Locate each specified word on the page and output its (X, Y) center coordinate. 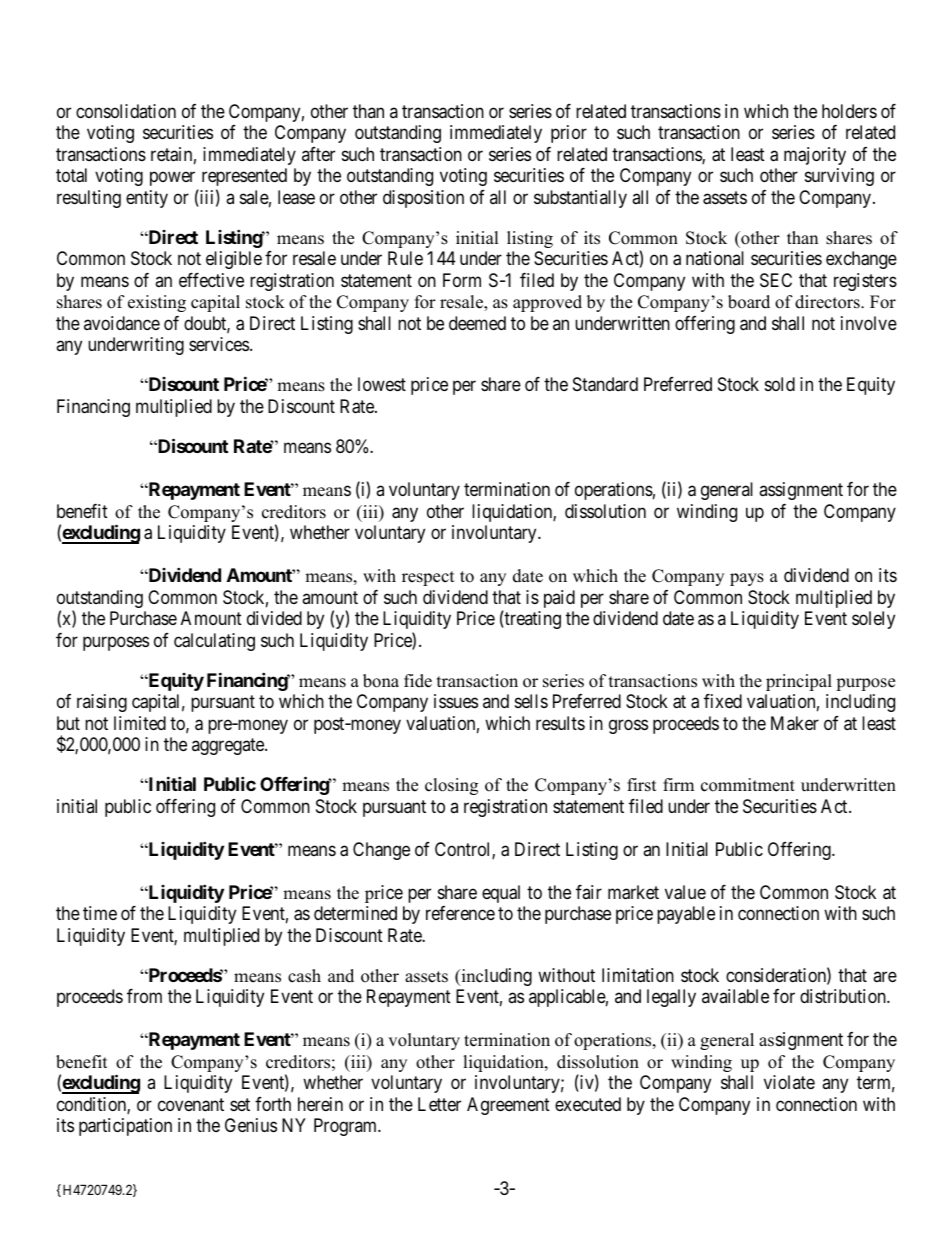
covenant (191, 1105)
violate (789, 1082)
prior (569, 134)
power (172, 179)
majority (815, 156)
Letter (439, 1104)
